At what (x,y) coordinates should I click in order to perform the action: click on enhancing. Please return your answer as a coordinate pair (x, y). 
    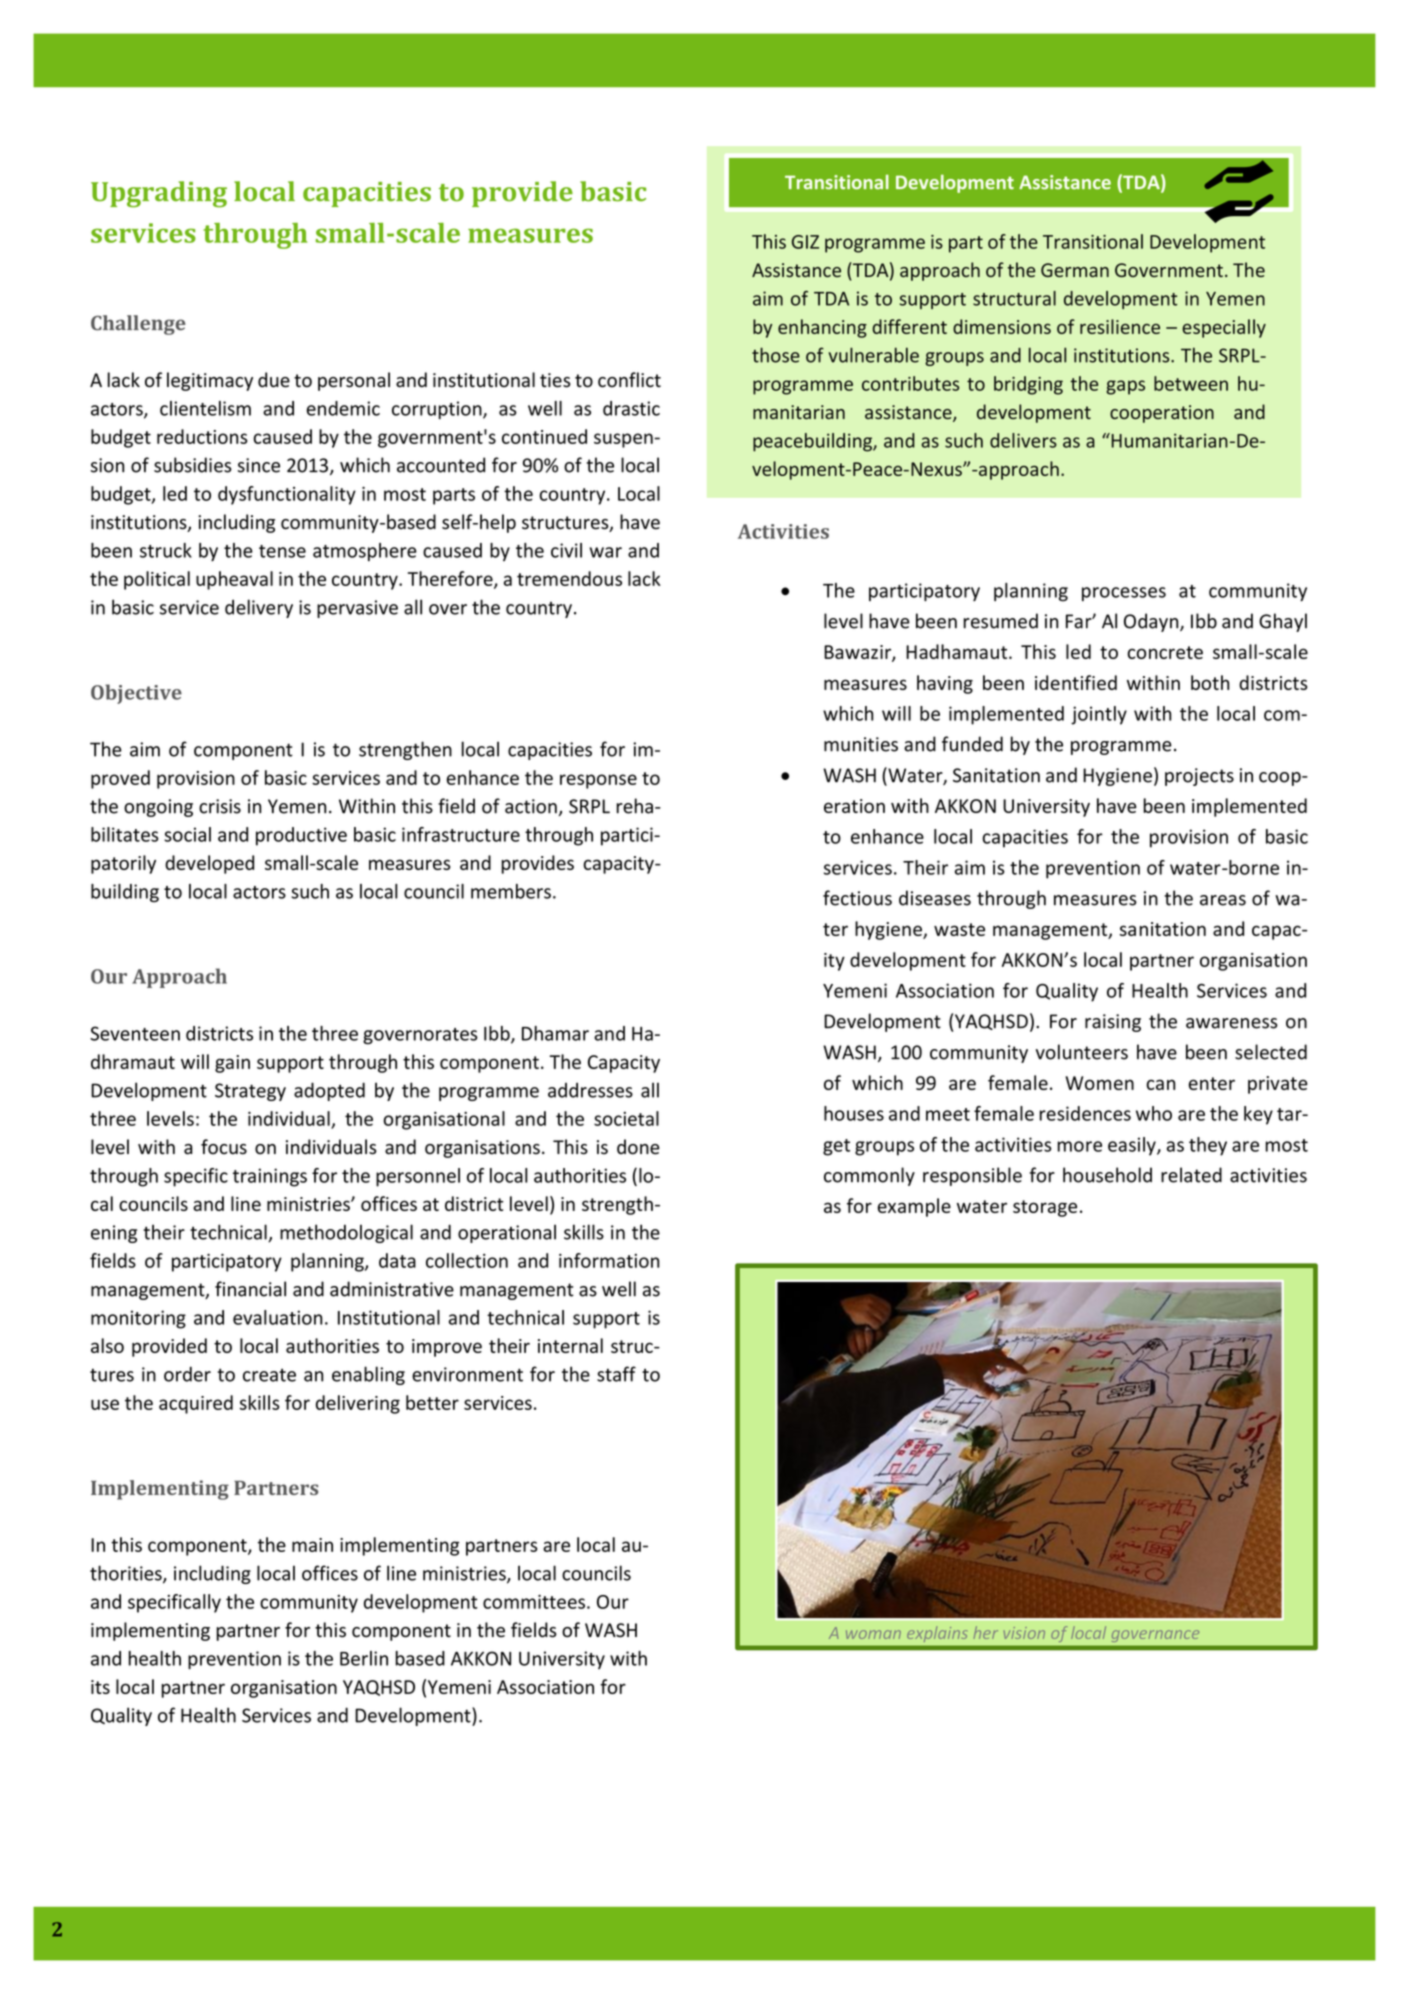
    Looking at the image, I should click on (822, 328).
